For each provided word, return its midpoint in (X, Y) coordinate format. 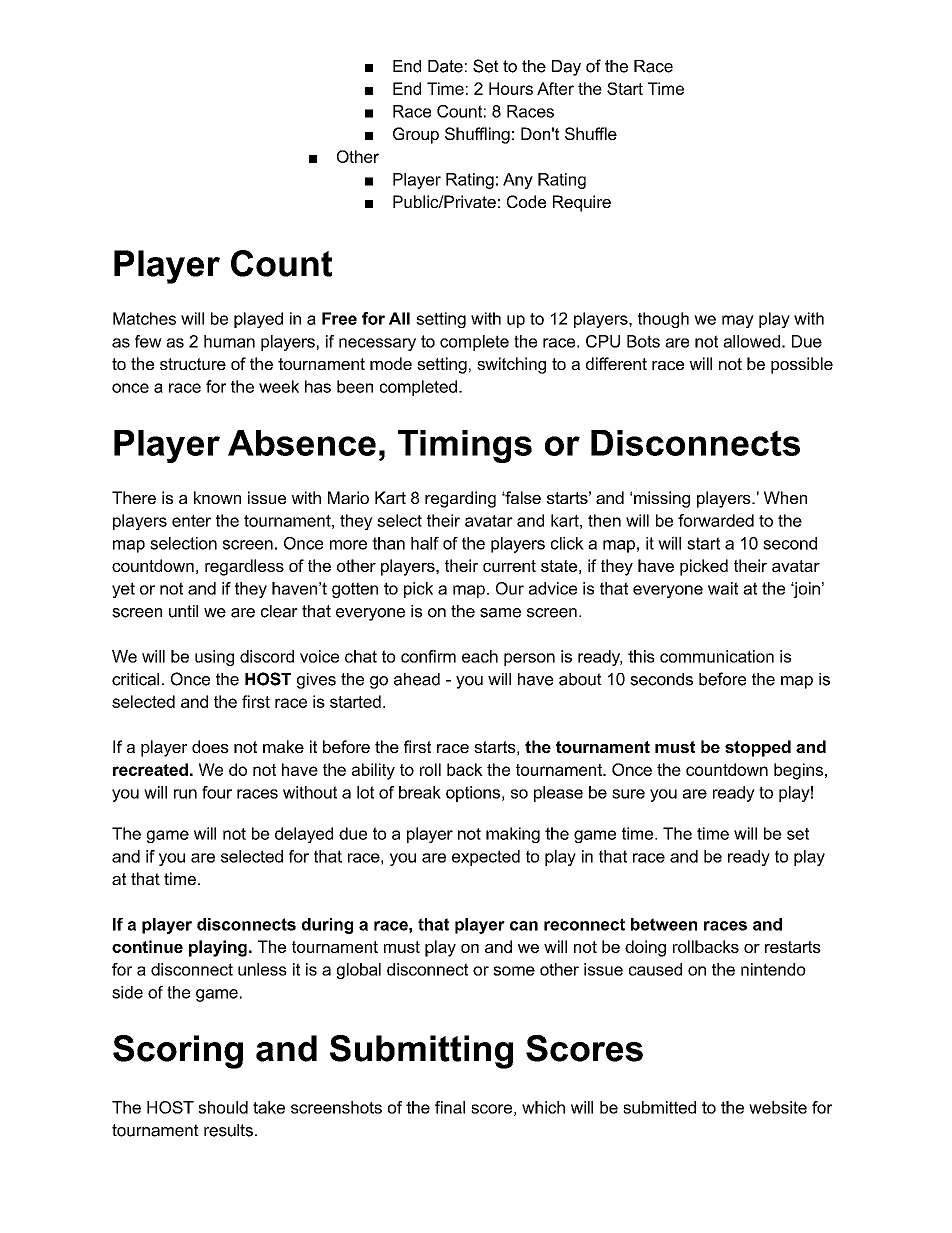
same (500, 613)
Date (445, 66)
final (450, 1107)
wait (723, 588)
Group (416, 135)
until (183, 611)
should (223, 1107)
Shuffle (591, 133)
